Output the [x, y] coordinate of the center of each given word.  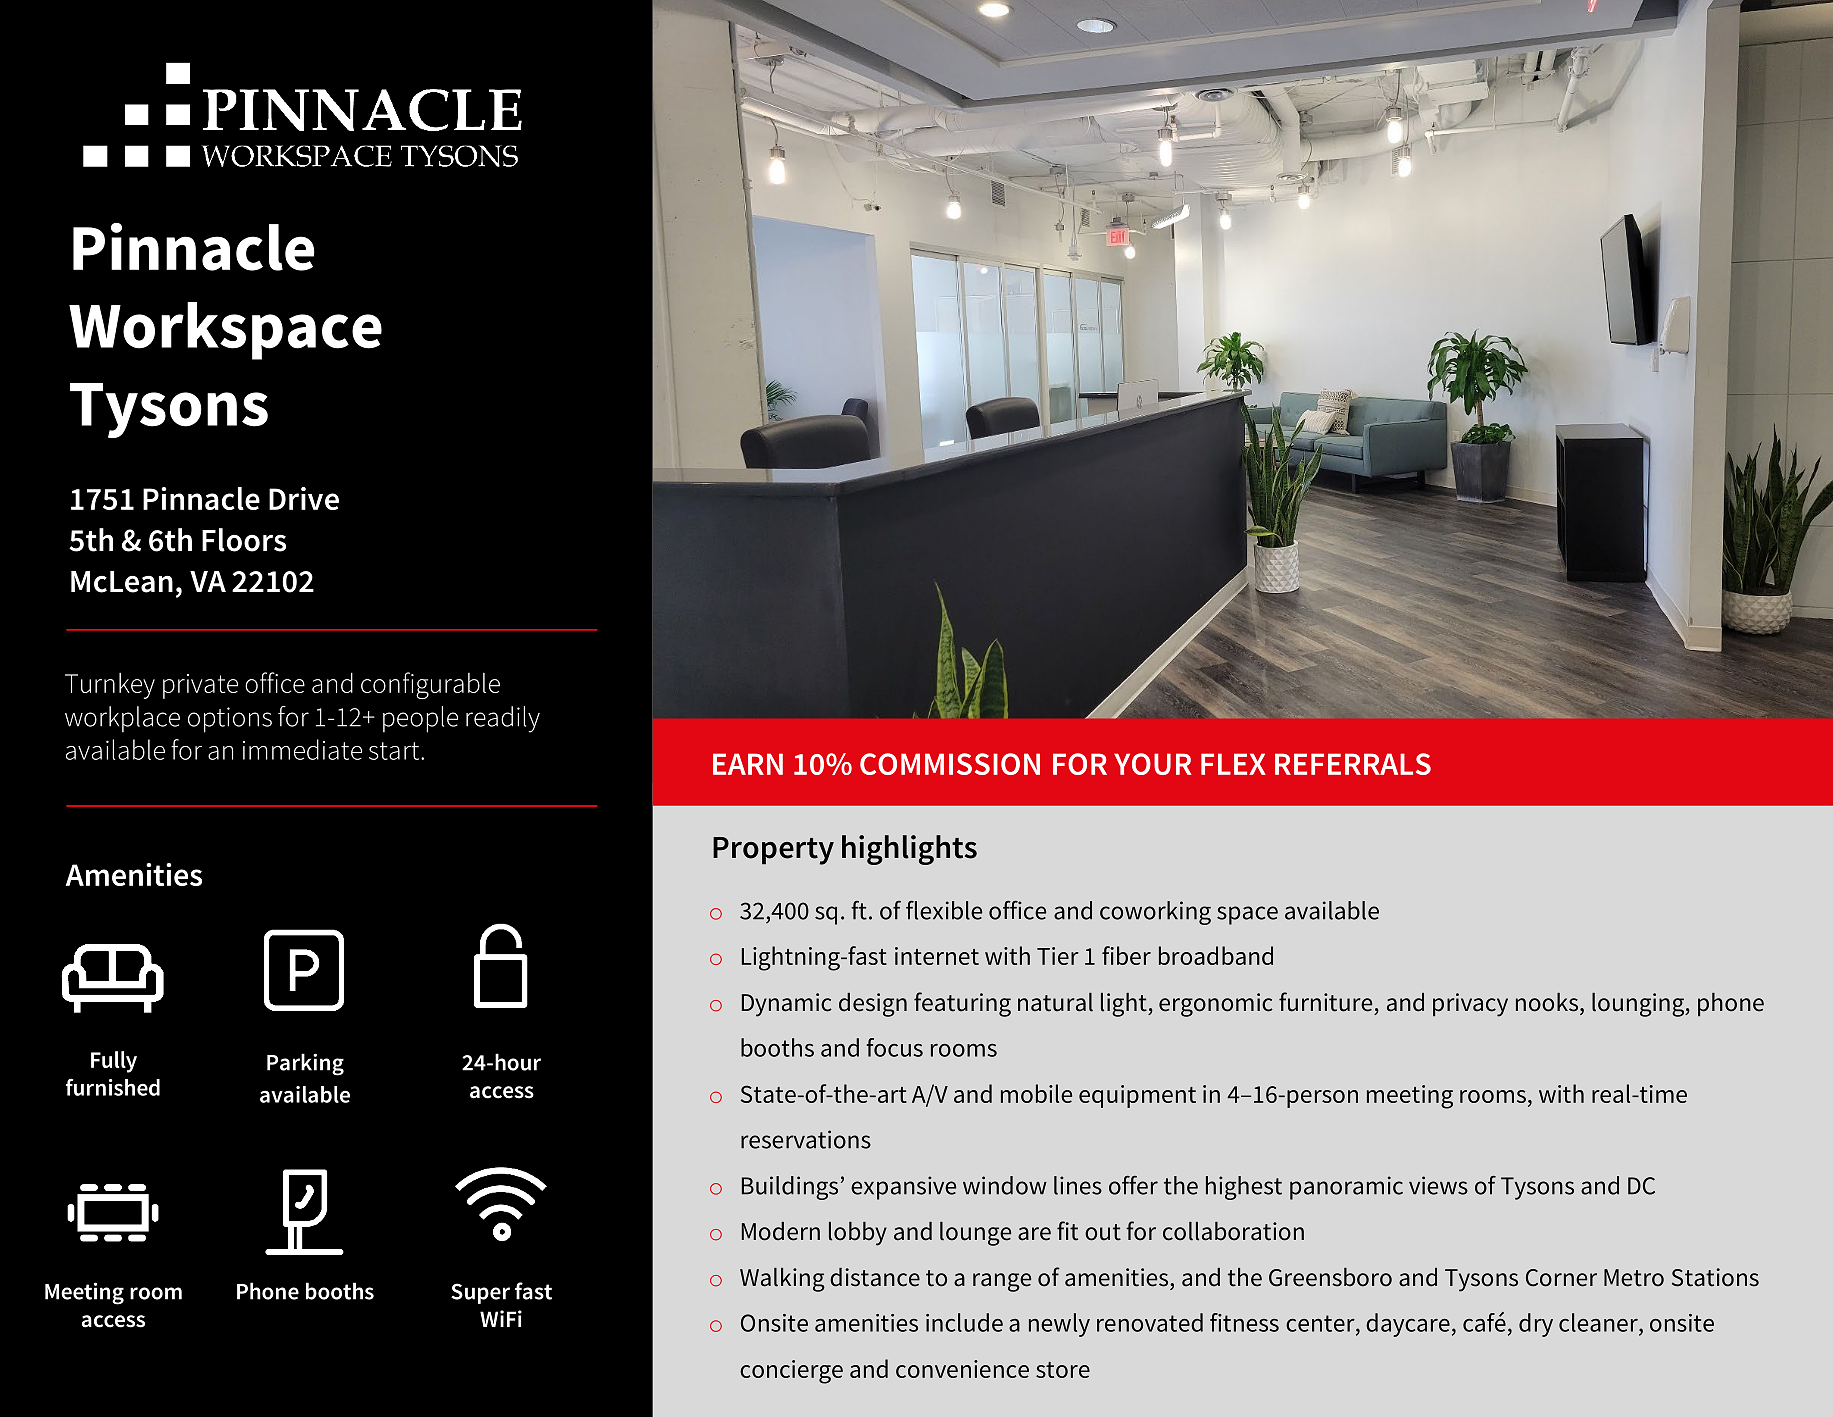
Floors [244, 540]
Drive [304, 498]
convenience [962, 1369]
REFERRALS [1353, 764]
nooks [1548, 1002]
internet [937, 956]
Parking [305, 1064]
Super [480, 1293]
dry [1536, 1325]
